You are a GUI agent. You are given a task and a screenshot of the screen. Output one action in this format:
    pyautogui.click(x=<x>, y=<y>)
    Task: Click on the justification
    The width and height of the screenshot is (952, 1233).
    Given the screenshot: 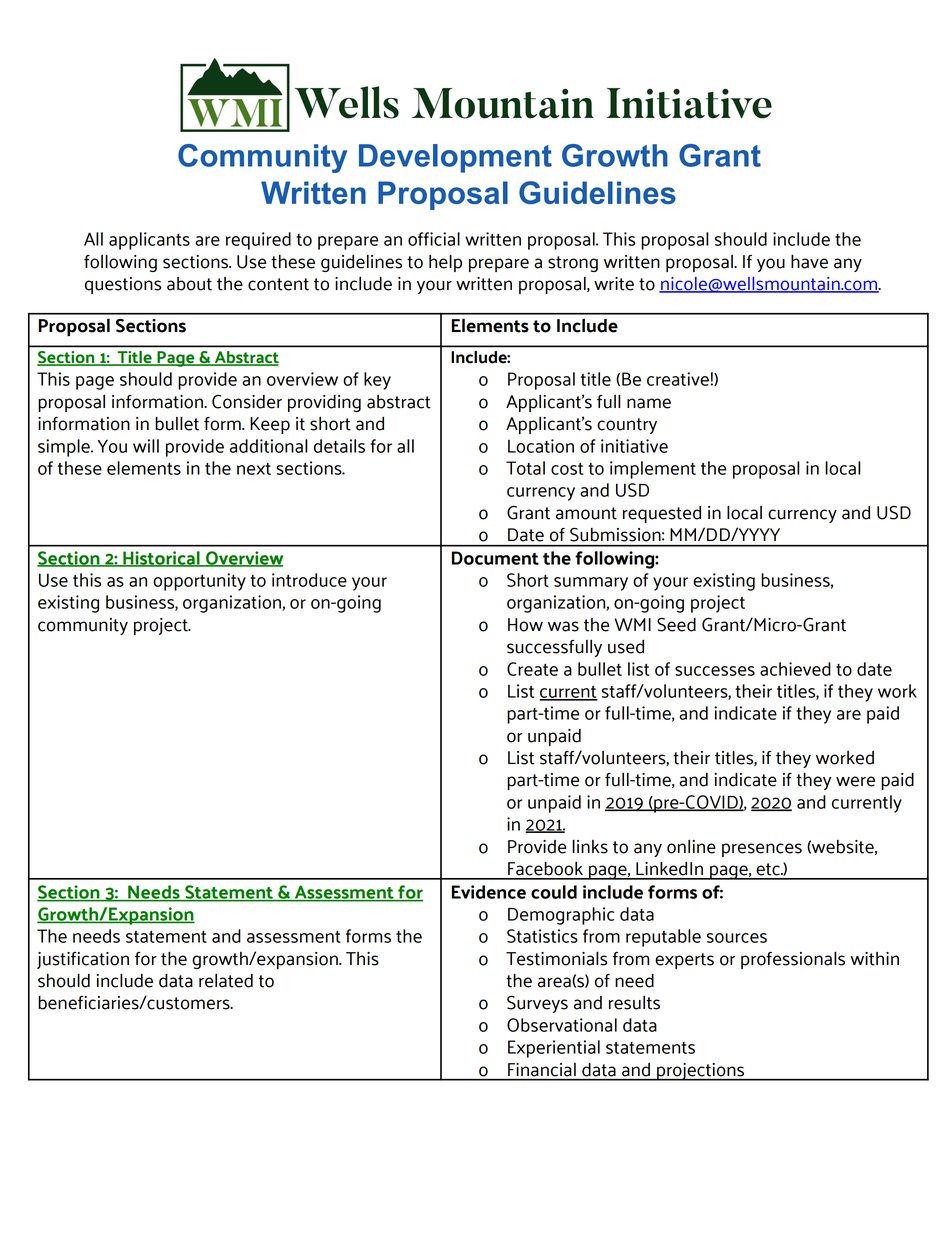 What is the action you would take?
    pyautogui.click(x=83, y=960)
